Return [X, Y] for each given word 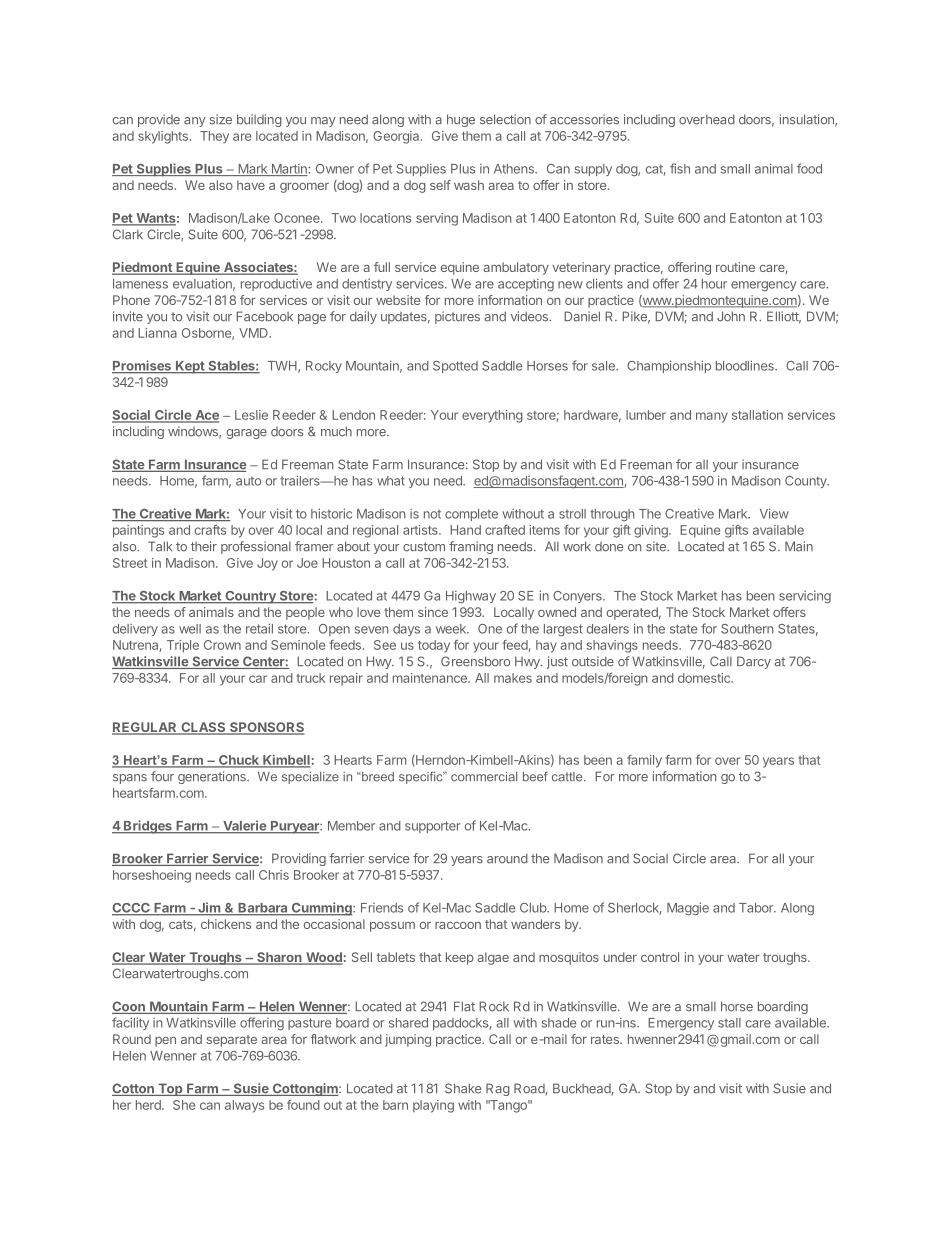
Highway [471, 597]
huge [461, 120]
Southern [747, 629]
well [190, 629]
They [214, 137]
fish [680, 168]
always [244, 1106]
